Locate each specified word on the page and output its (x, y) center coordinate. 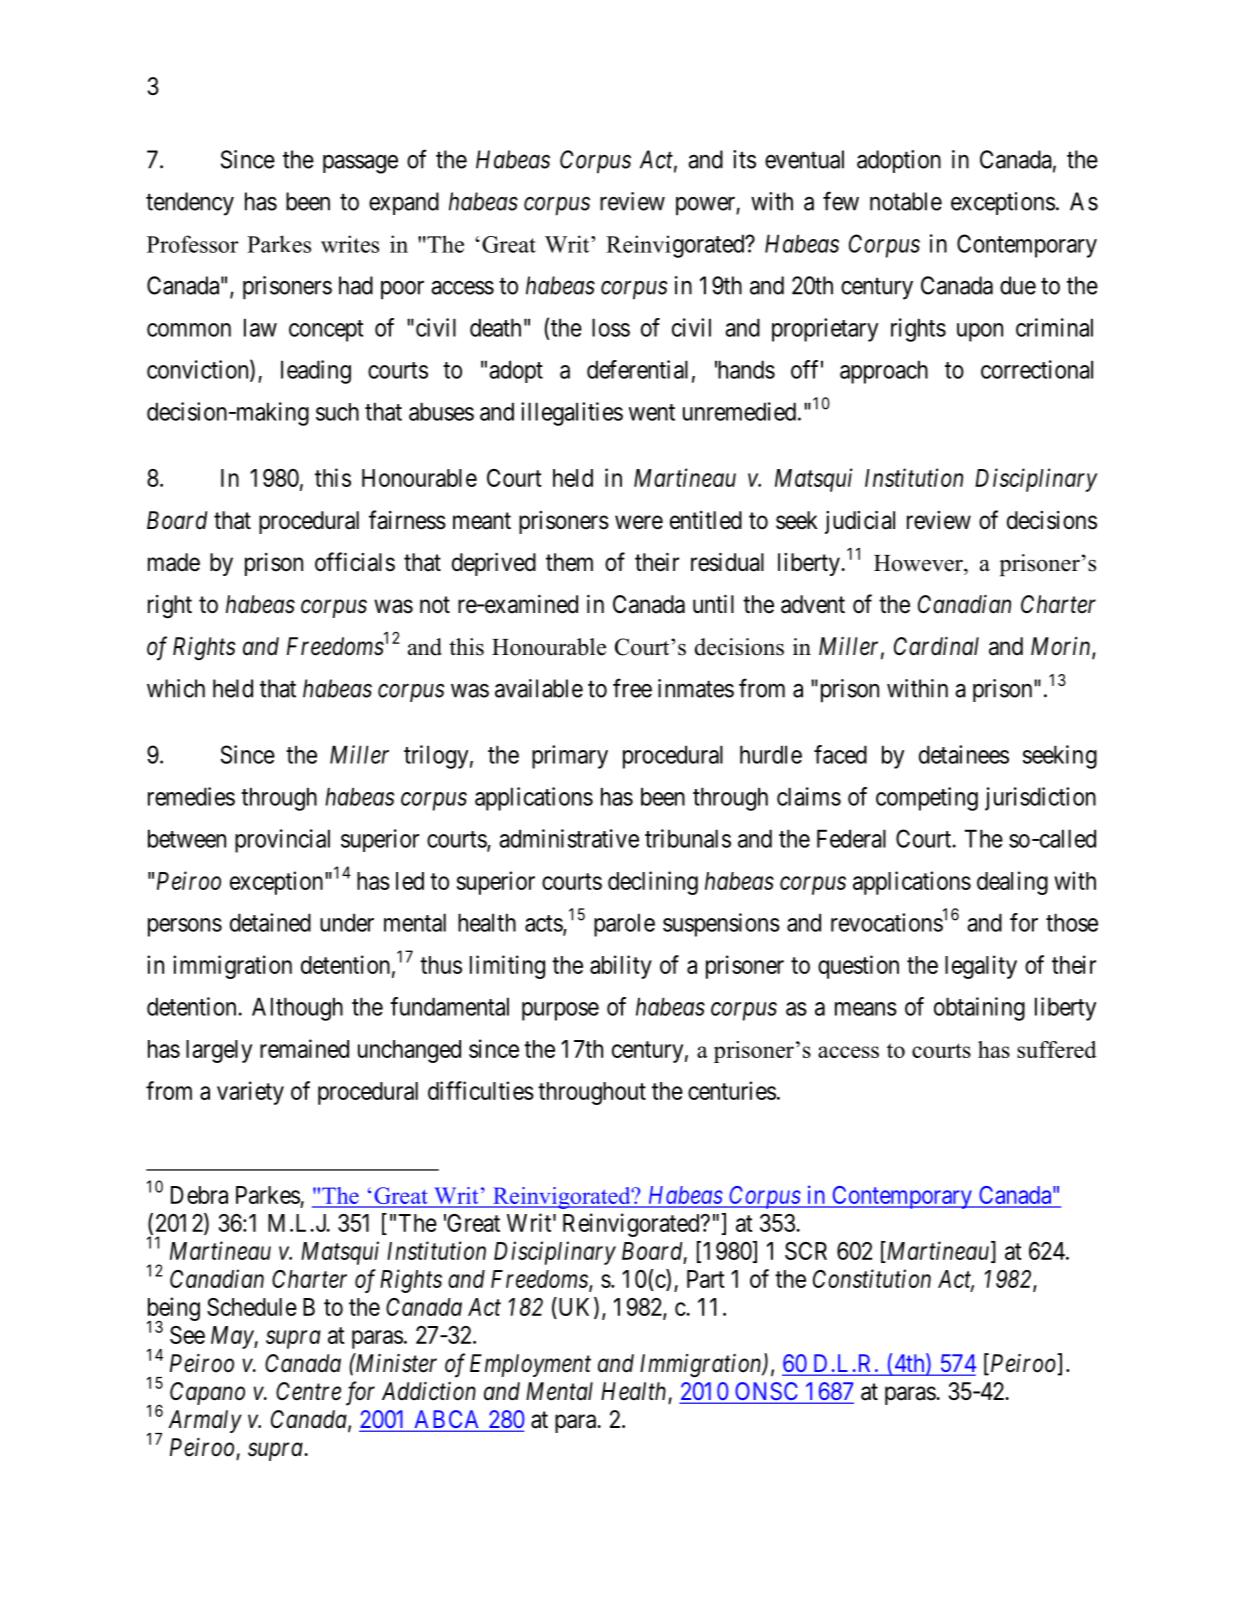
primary (570, 757)
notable (906, 201)
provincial (282, 841)
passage (360, 164)
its (744, 159)
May (233, 1337)
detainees (964, 754)
